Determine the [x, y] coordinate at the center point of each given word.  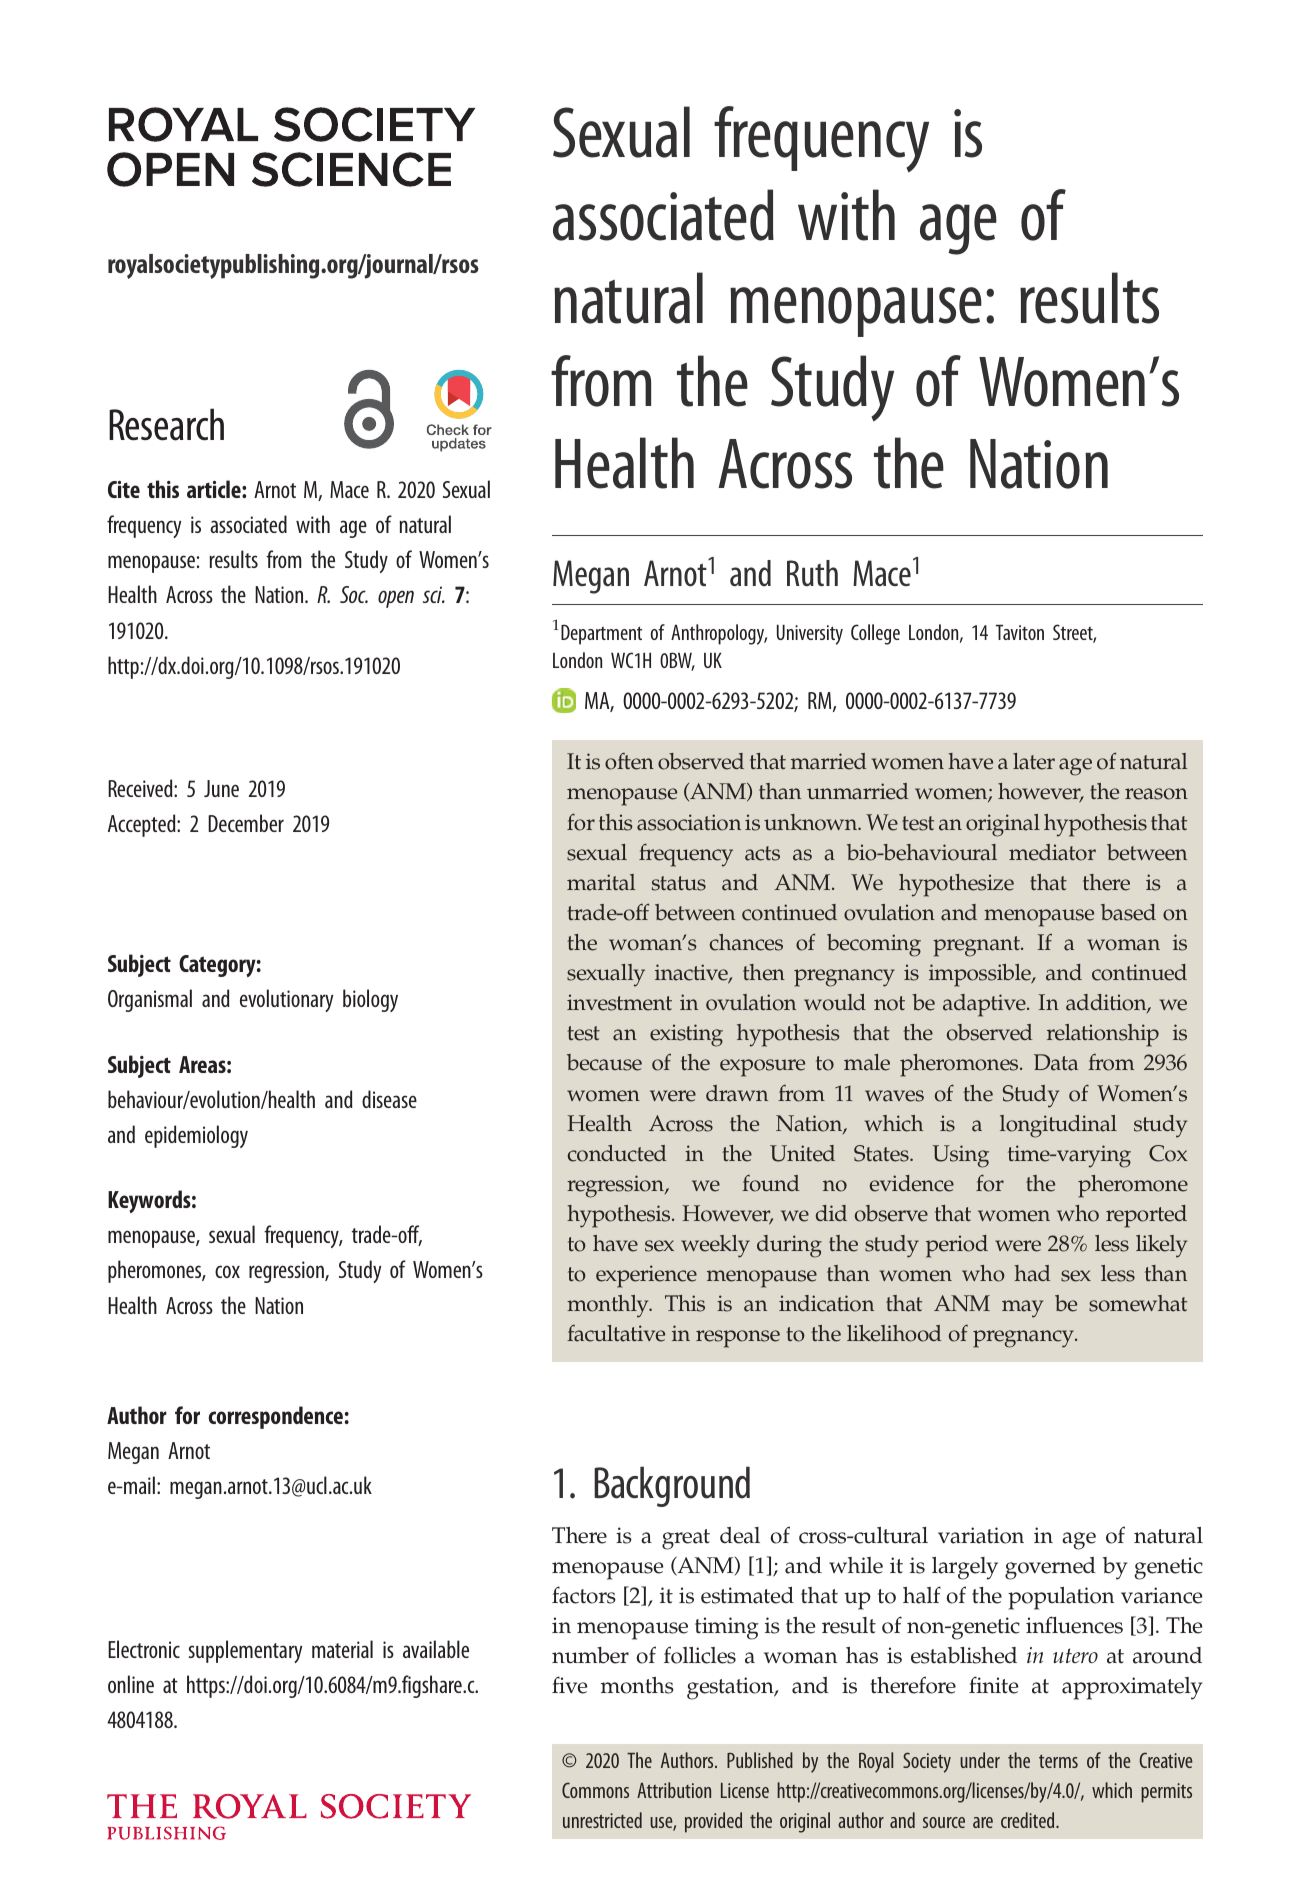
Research [166, 424]
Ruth [812, 573]
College [875, 634]
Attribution [674, 1790]
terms [1058, 1761]
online [131, 1684]
